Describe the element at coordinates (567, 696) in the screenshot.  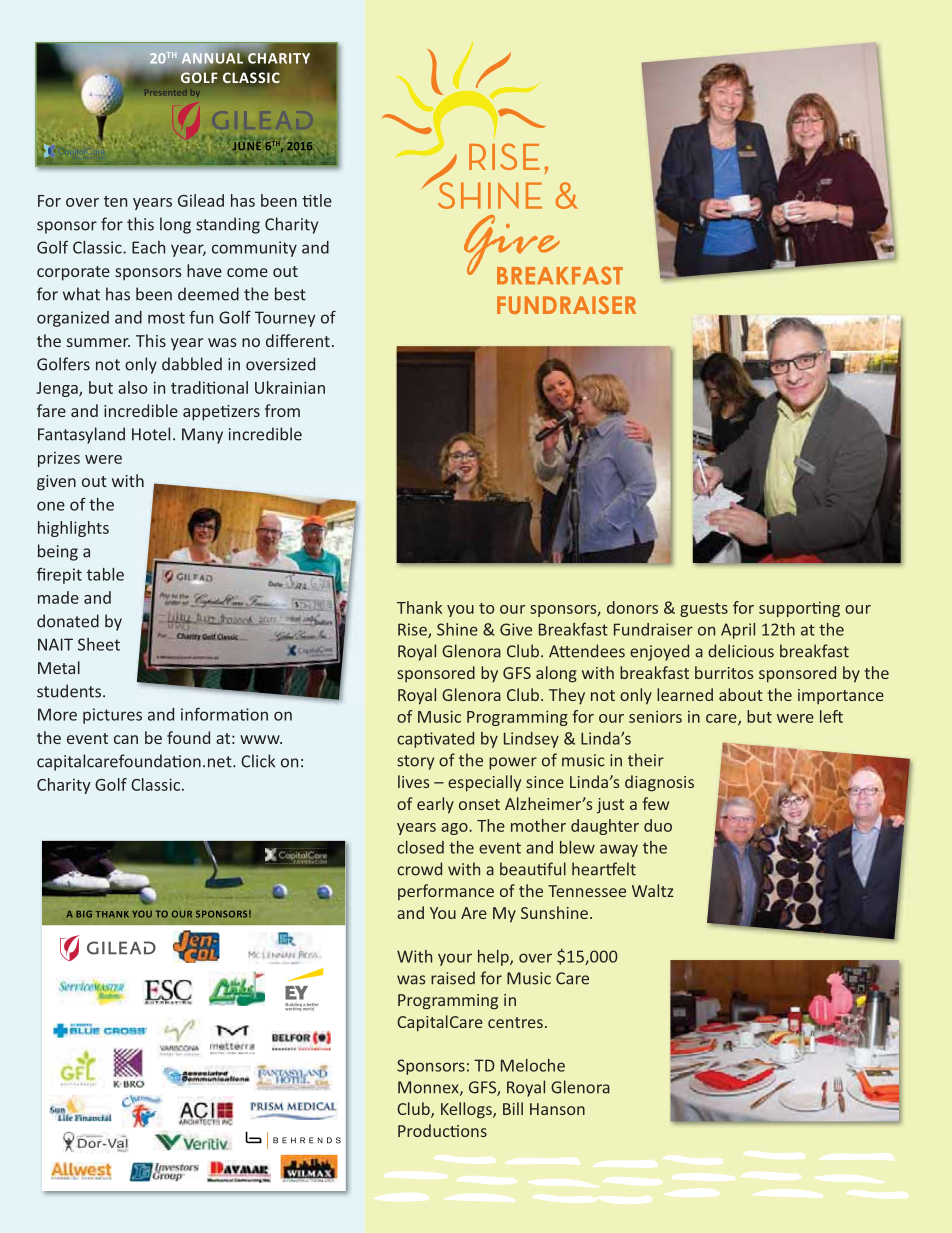
I see `They` at that location.
